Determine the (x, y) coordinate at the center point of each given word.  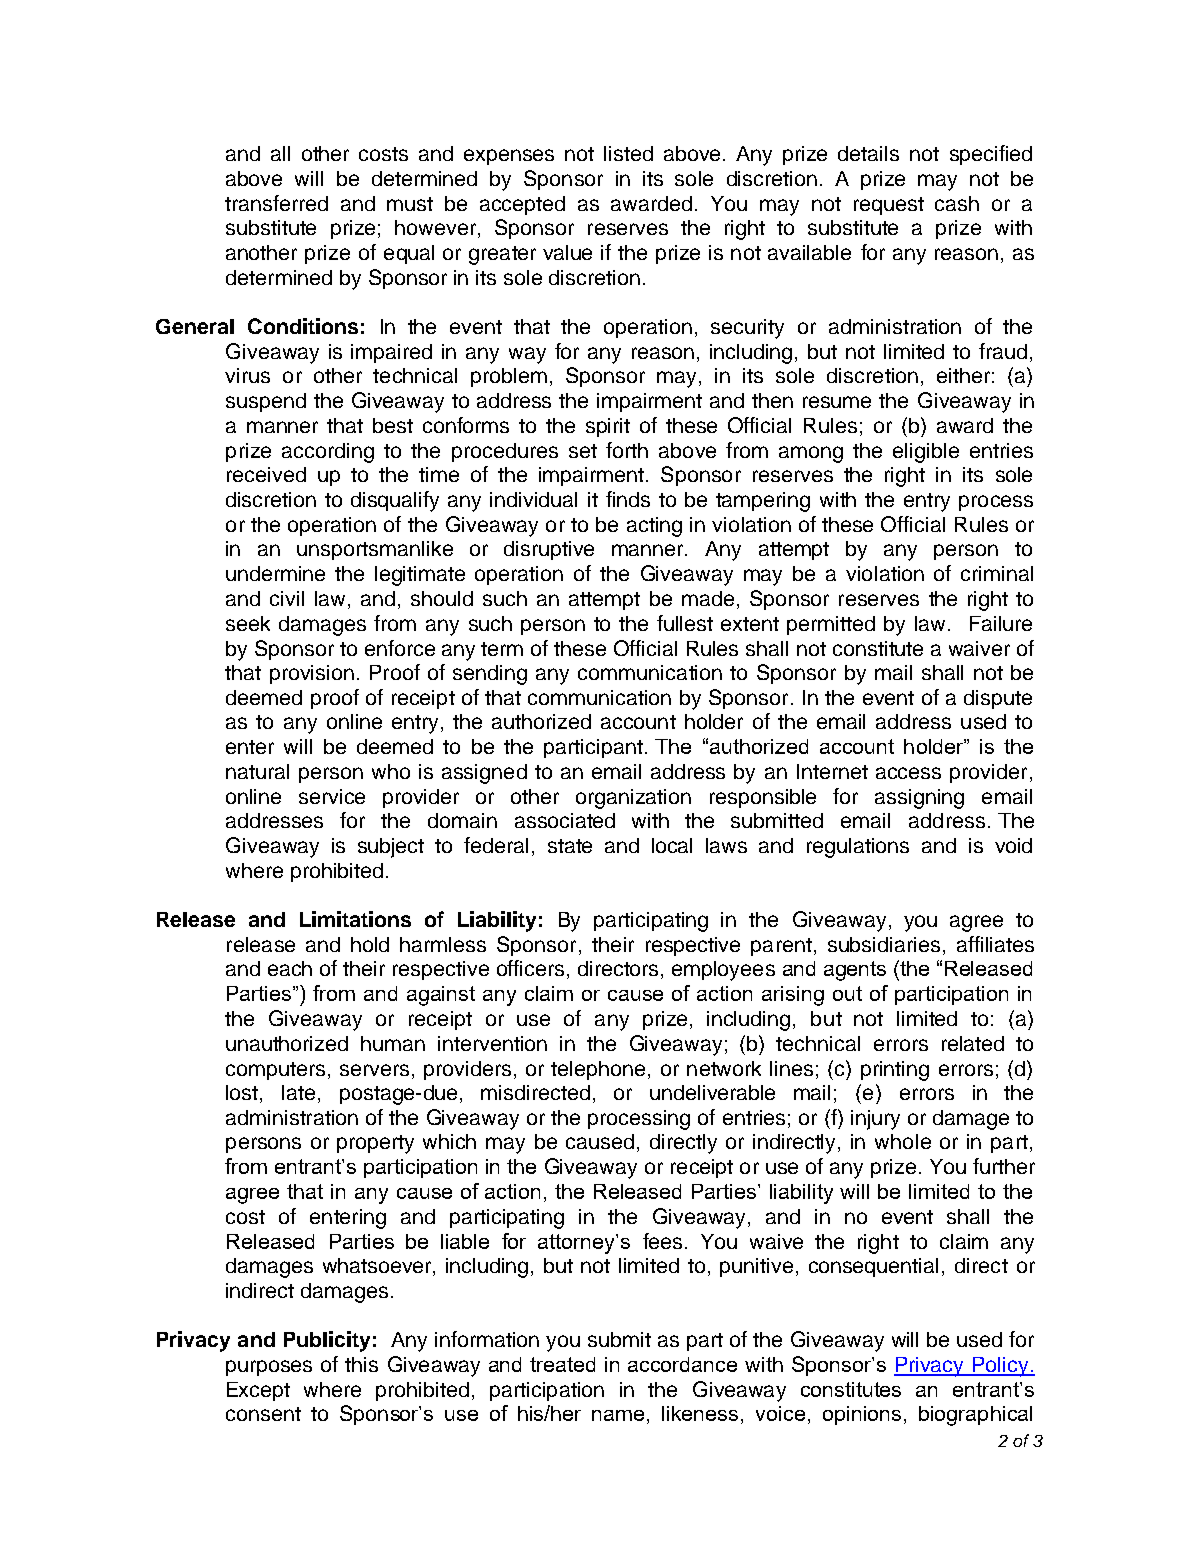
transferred (276, 203)
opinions (862, 1415)
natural (257, 771)
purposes (269, 1368)
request (889, 206)
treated (562, 1364)
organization (633, 799)
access (908, 773)
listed (628, 153)
